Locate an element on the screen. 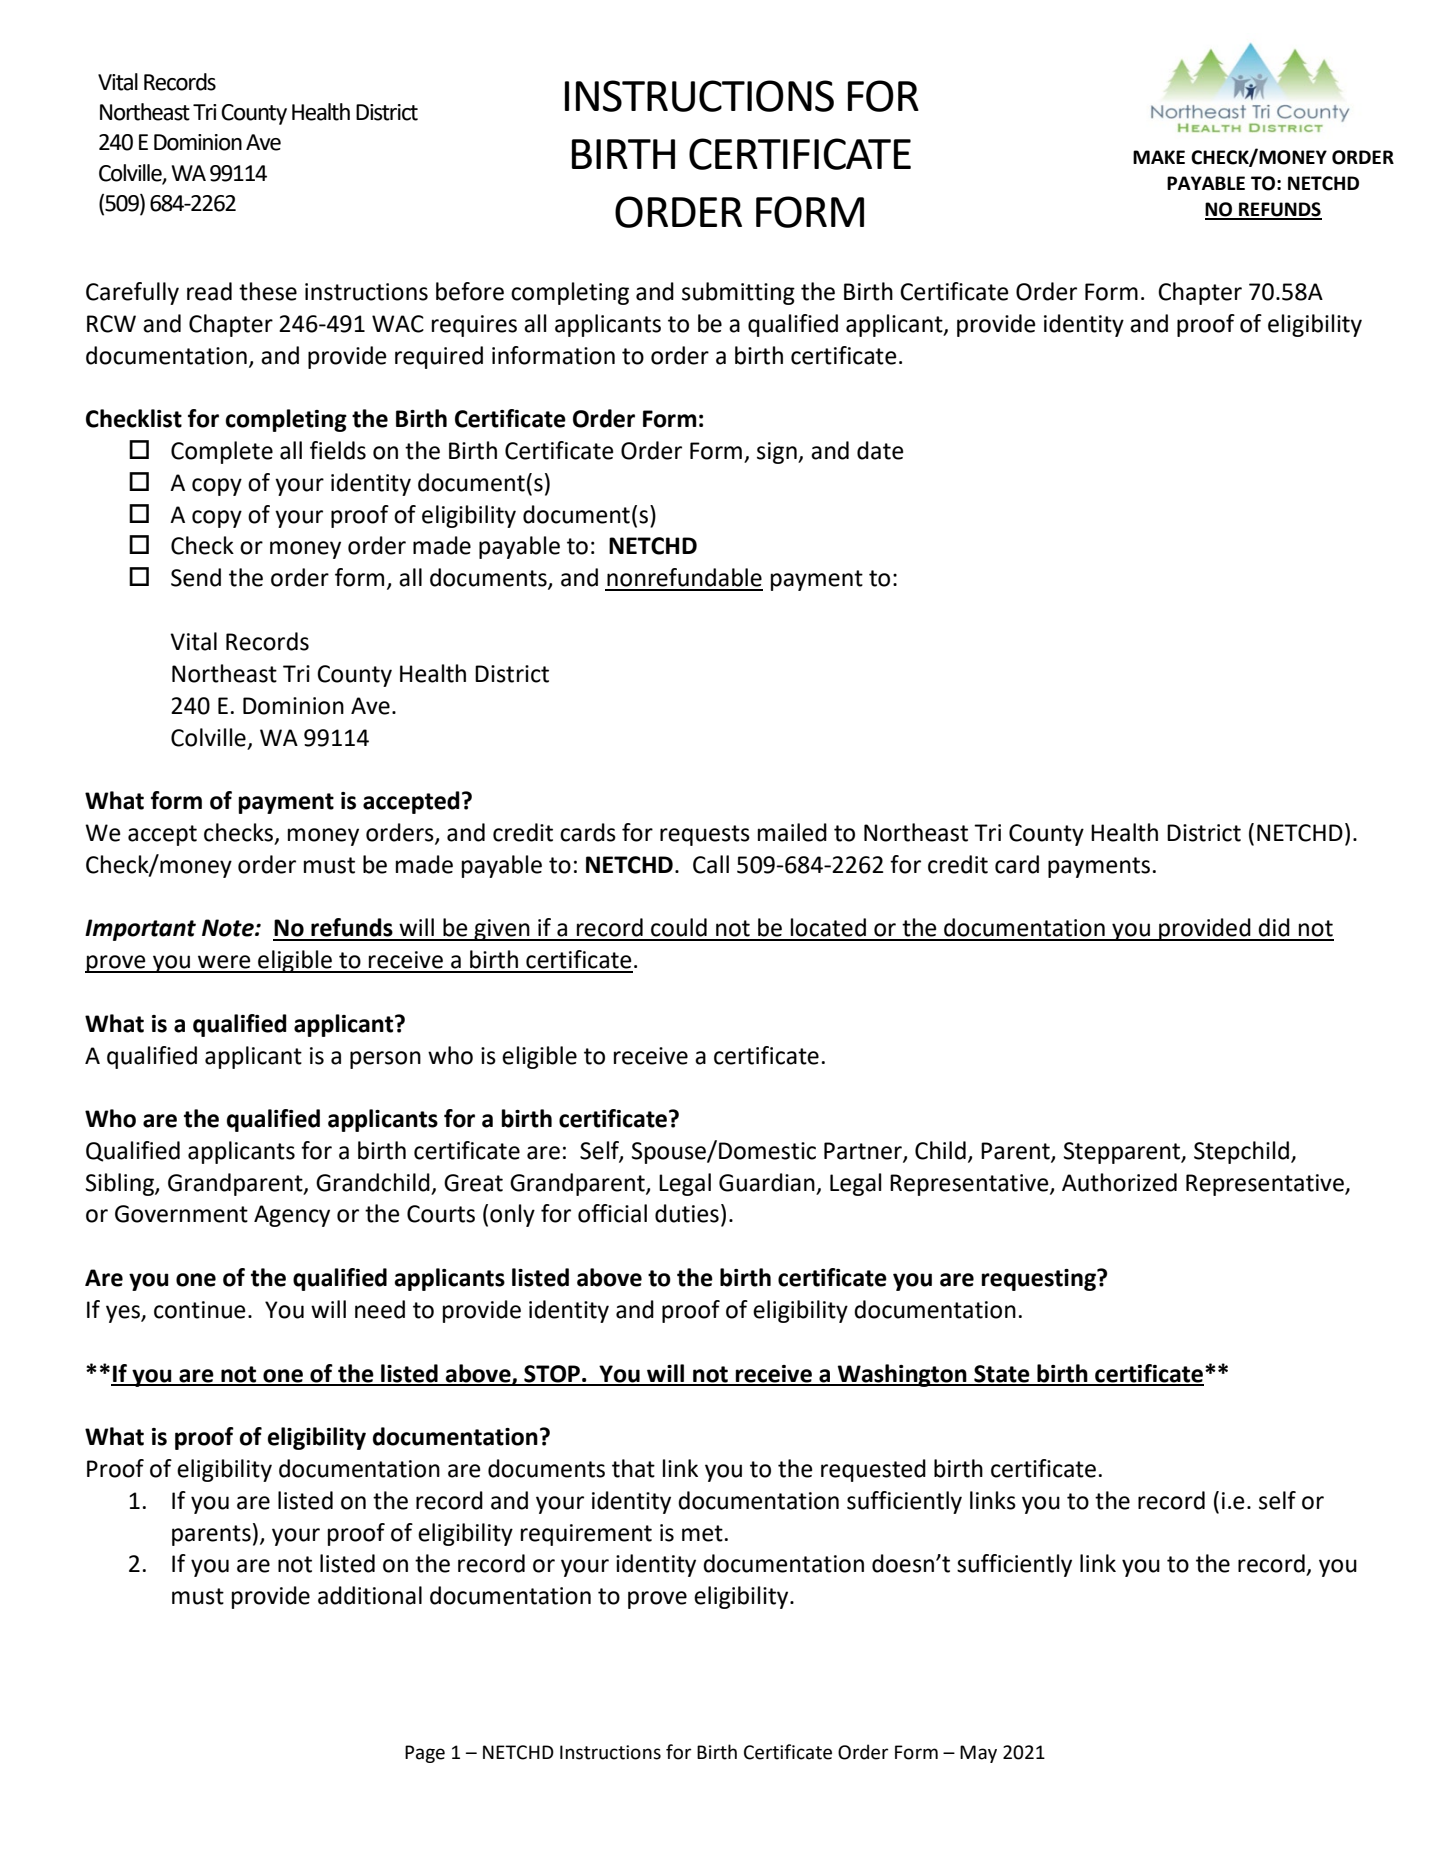 The width and height of the screenshot is (1450, 1876). Page is located at coordinates (425, 1754).
